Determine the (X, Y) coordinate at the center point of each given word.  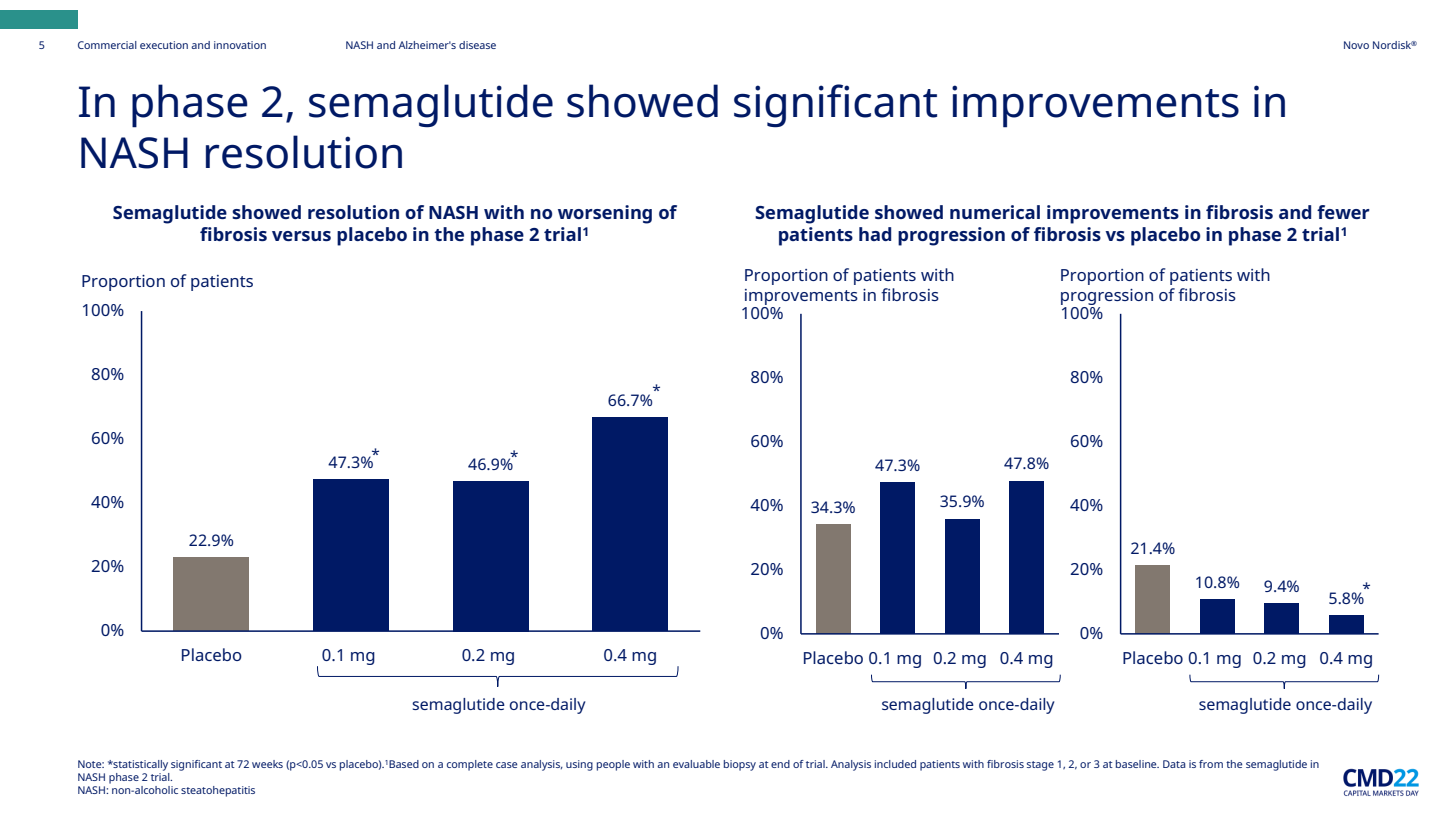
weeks (267, 764)
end (780, 764)
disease (477, 45)
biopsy (740, 765)
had (875, 234)
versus (301, 236)
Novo (1356, 45)
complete (470, 765)
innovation (240, 45)
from (1211, 764)
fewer (1343, 212)
